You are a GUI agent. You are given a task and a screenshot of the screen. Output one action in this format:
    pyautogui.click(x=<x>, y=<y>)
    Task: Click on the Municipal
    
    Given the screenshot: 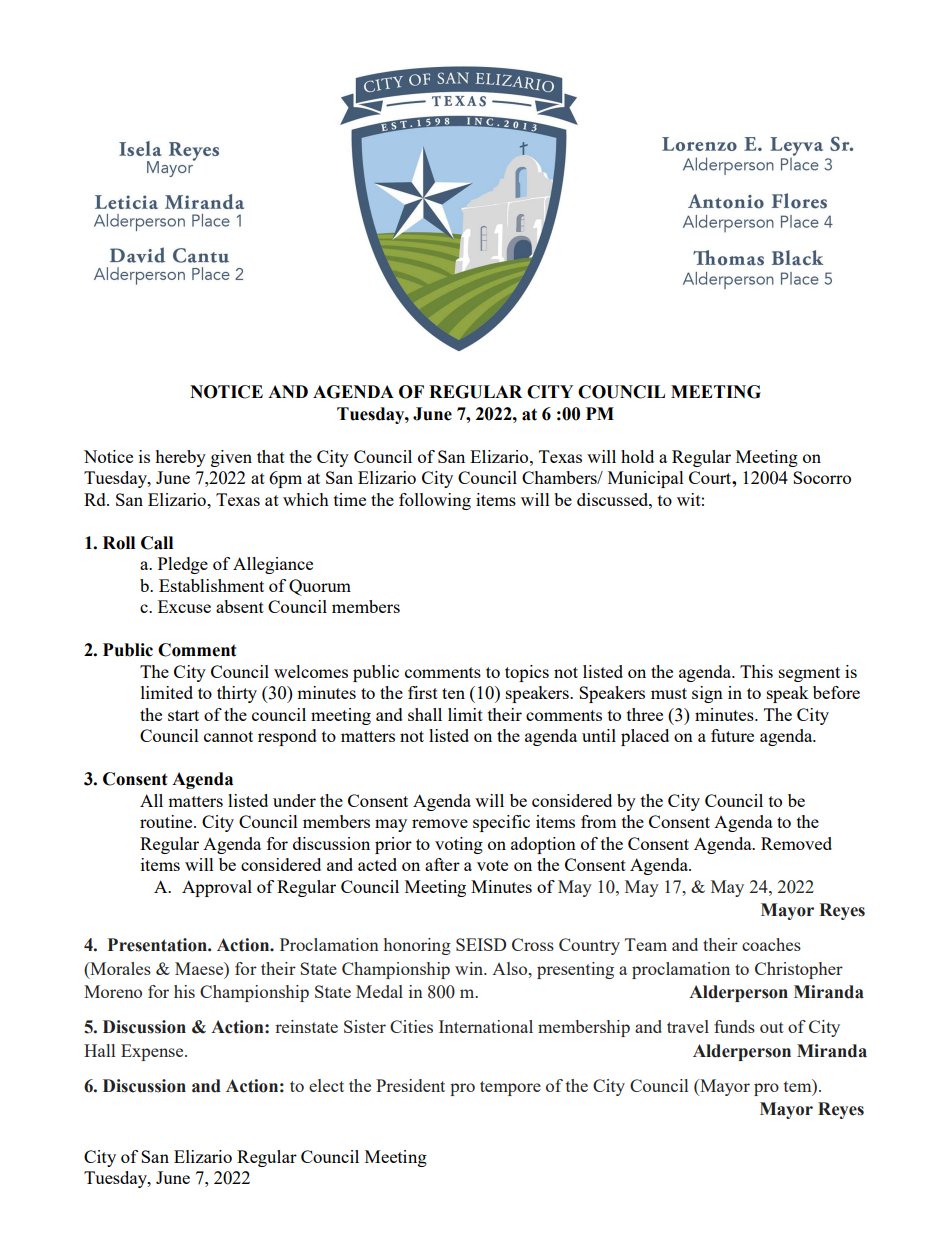 What is the action you would take?
    pyautogui.click(x=646, y=479)
